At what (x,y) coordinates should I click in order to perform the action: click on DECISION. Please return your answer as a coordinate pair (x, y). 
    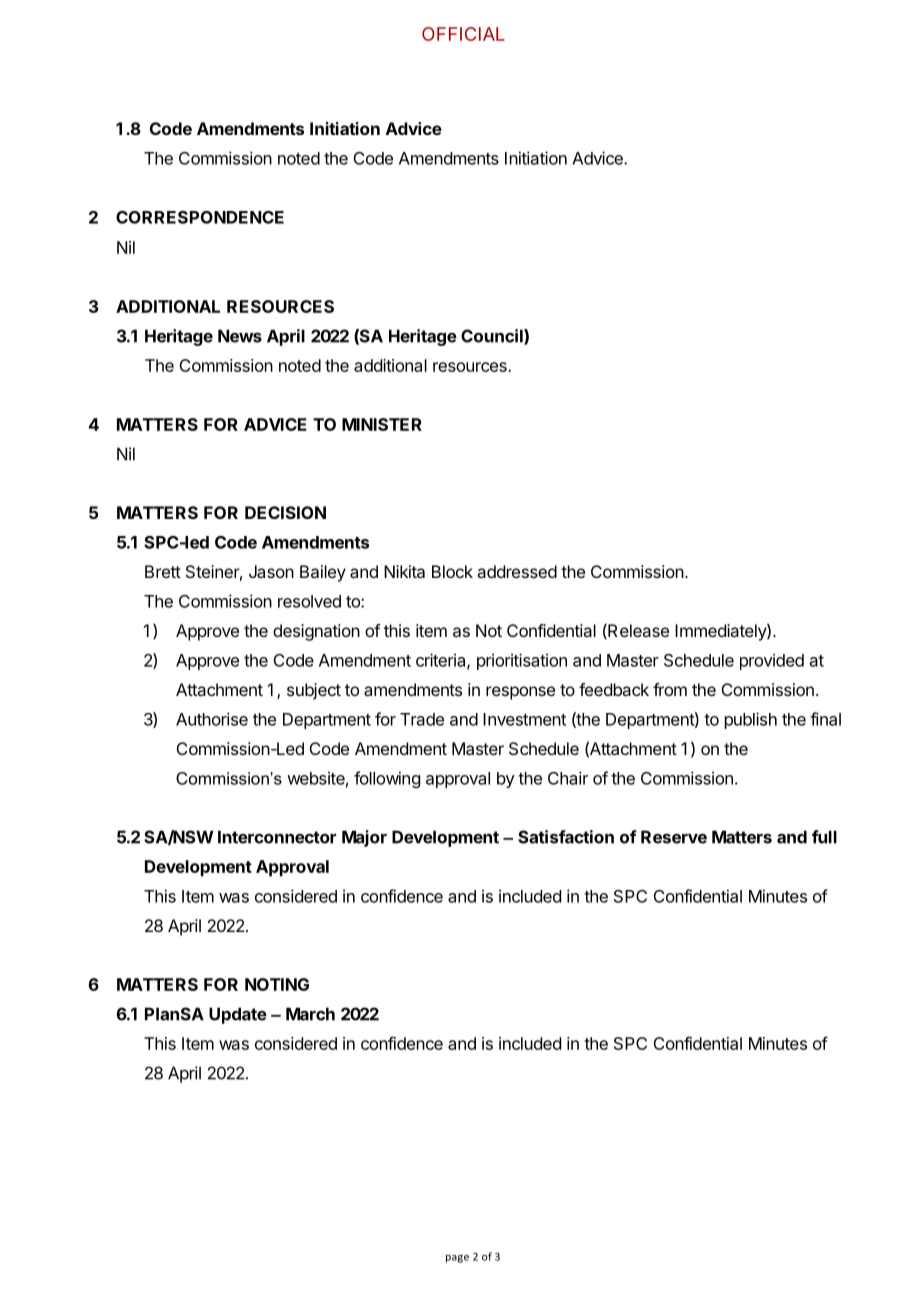
    Looking at the image, I should click on (285, 512).
